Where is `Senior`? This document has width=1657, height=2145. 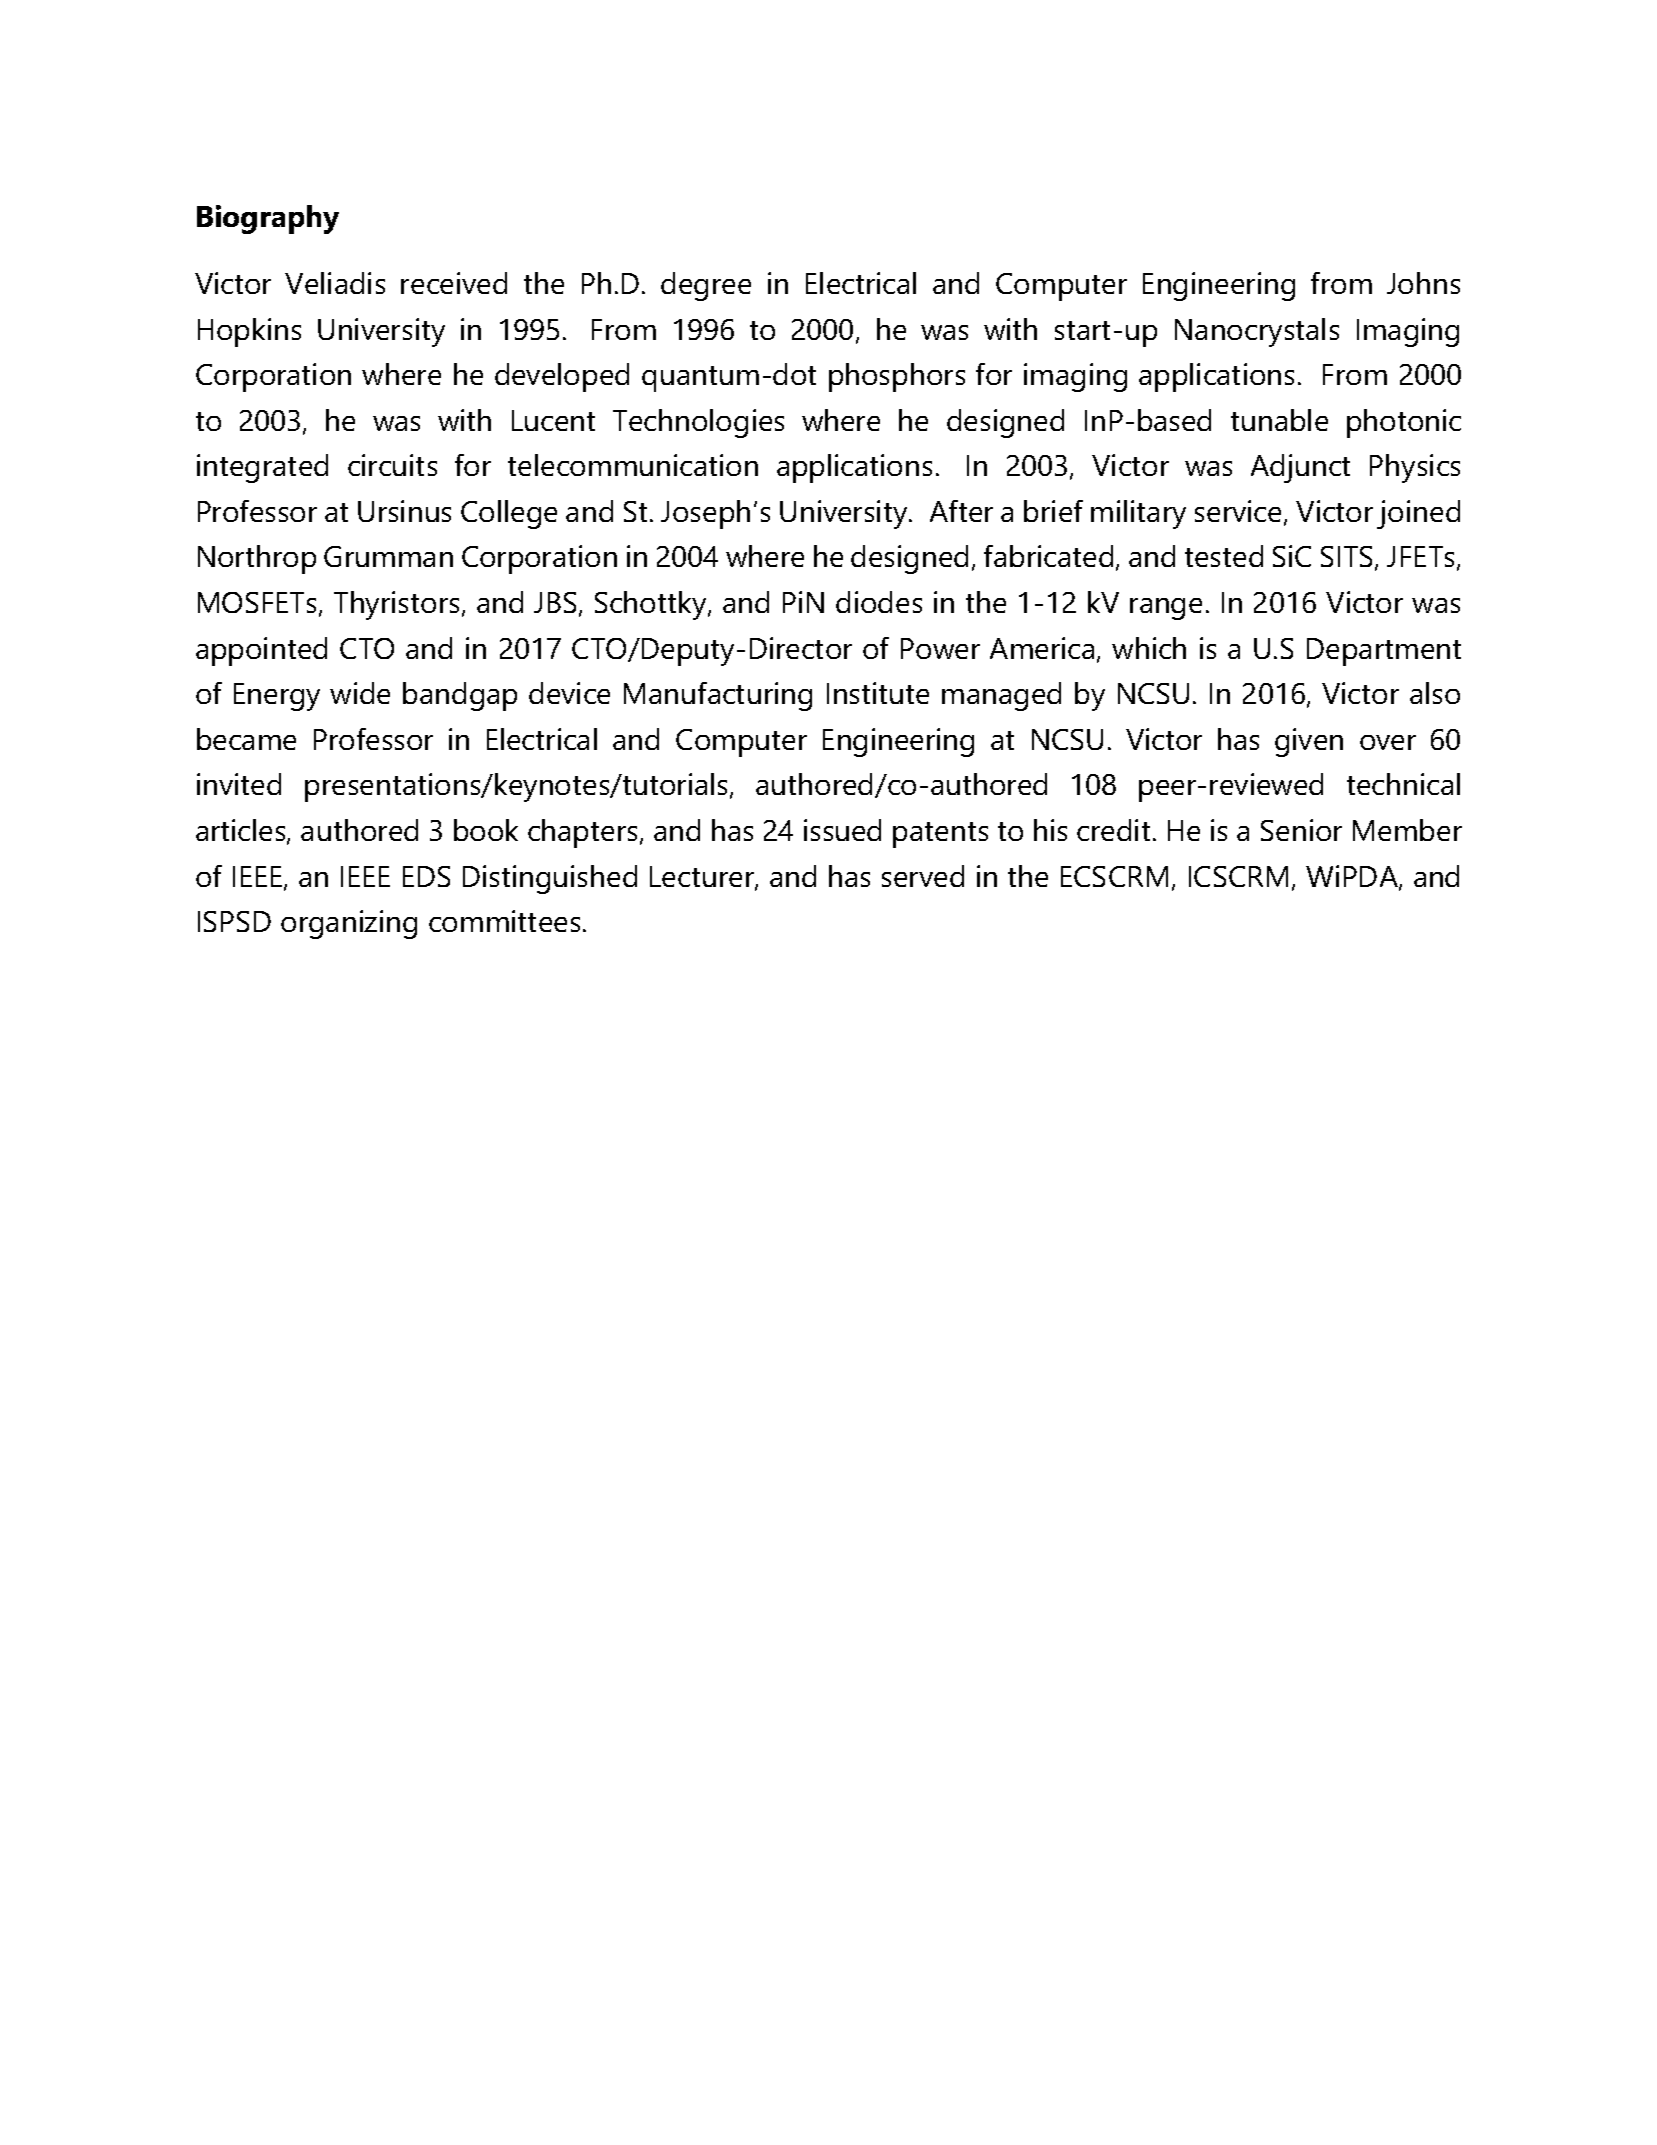 Senior is located at coordinates (1301, 830).
